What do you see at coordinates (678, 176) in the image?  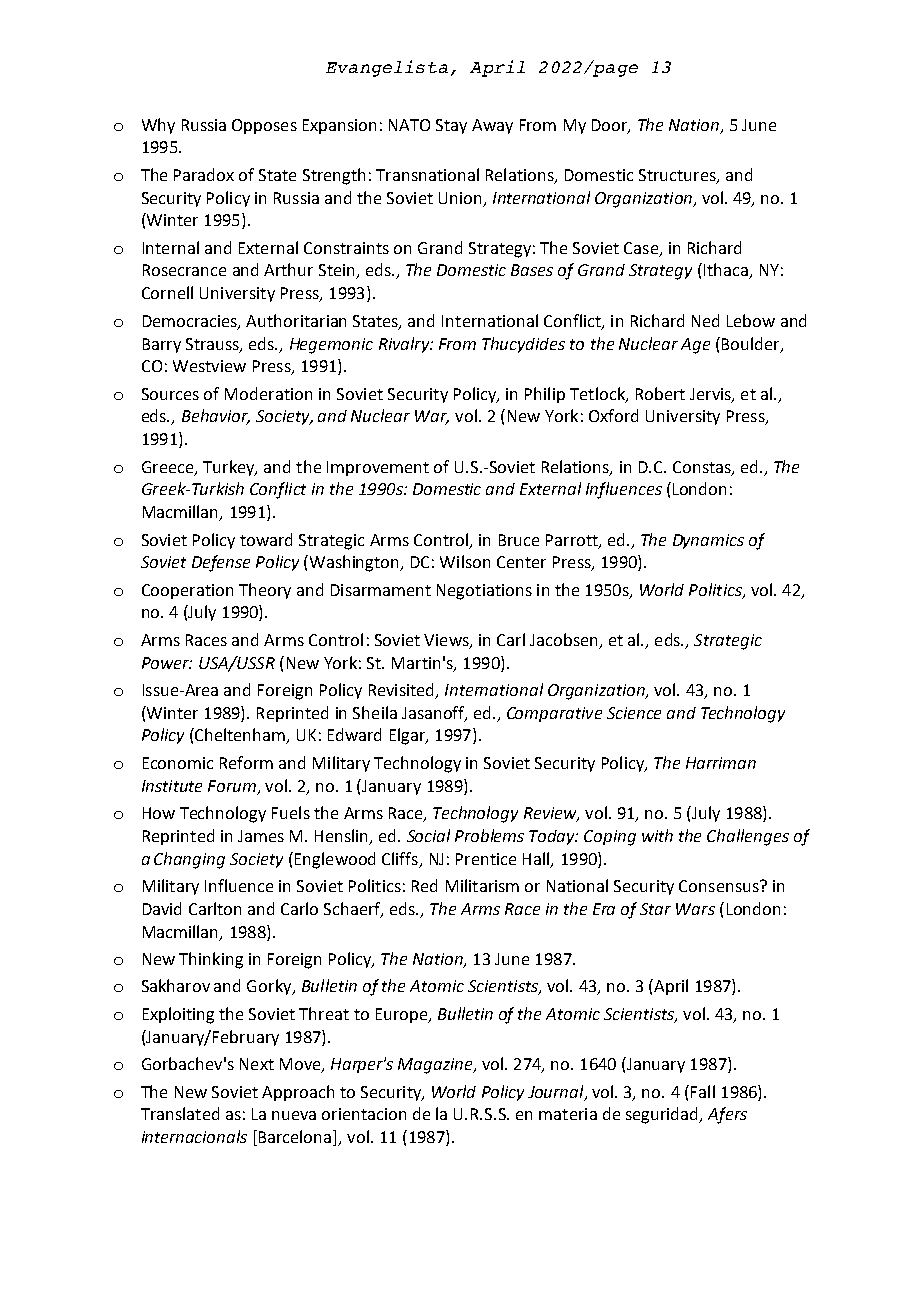 I see `Structures` at bounding box center [678, 176].
